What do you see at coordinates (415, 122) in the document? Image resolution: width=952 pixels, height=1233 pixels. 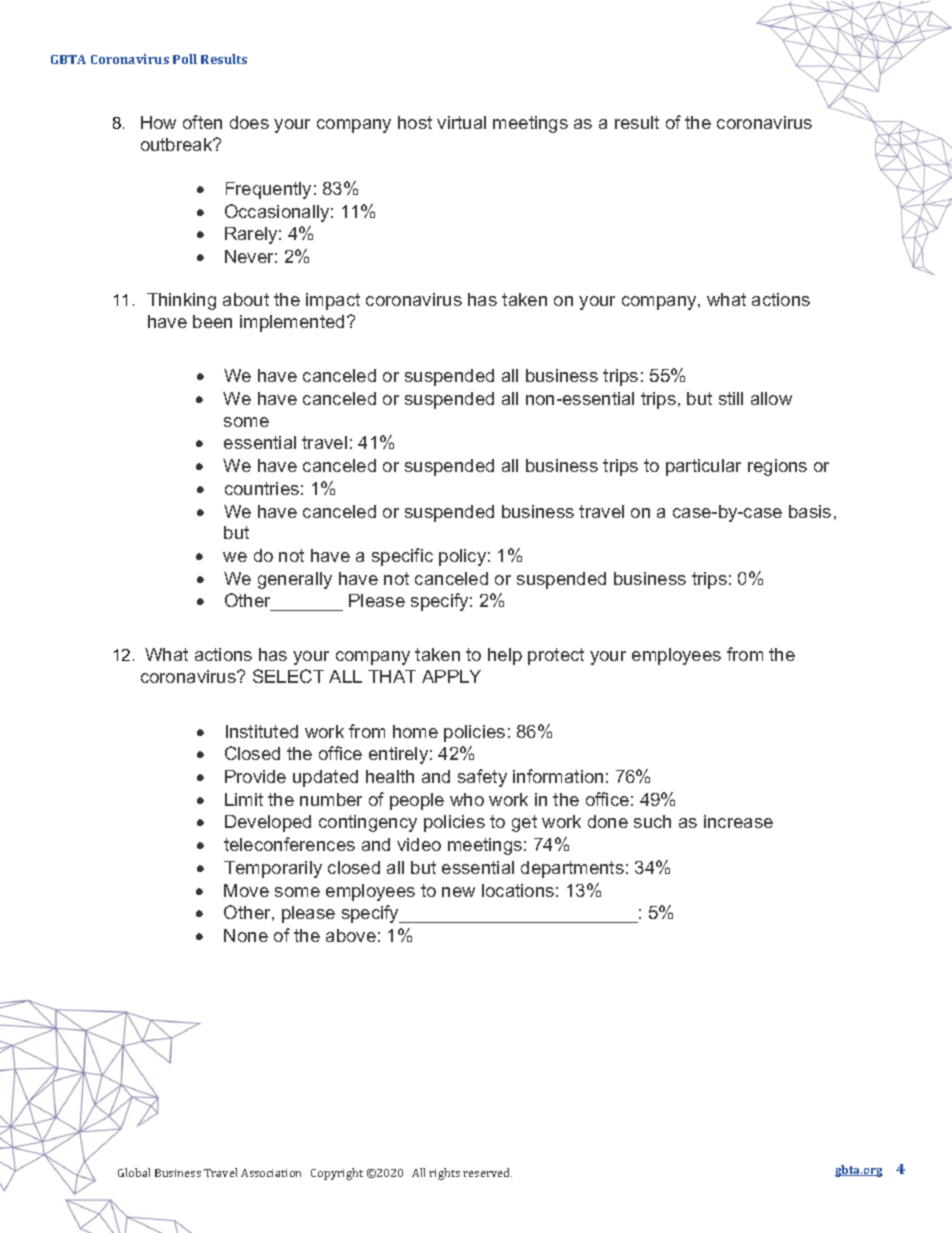 I see `host` at bounding box center [415, 122].
